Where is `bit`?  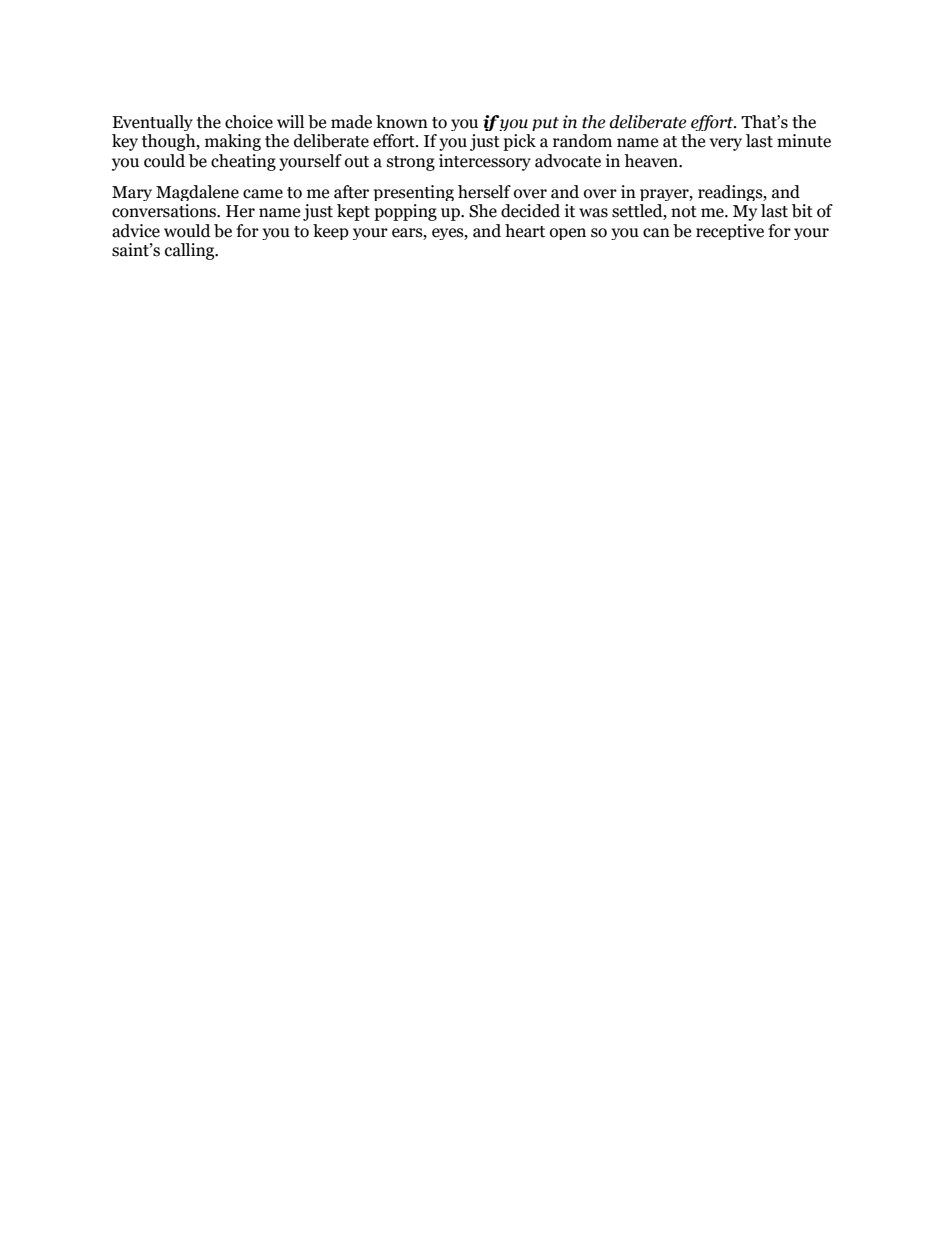
bit is located at coordinates (802, 211).
